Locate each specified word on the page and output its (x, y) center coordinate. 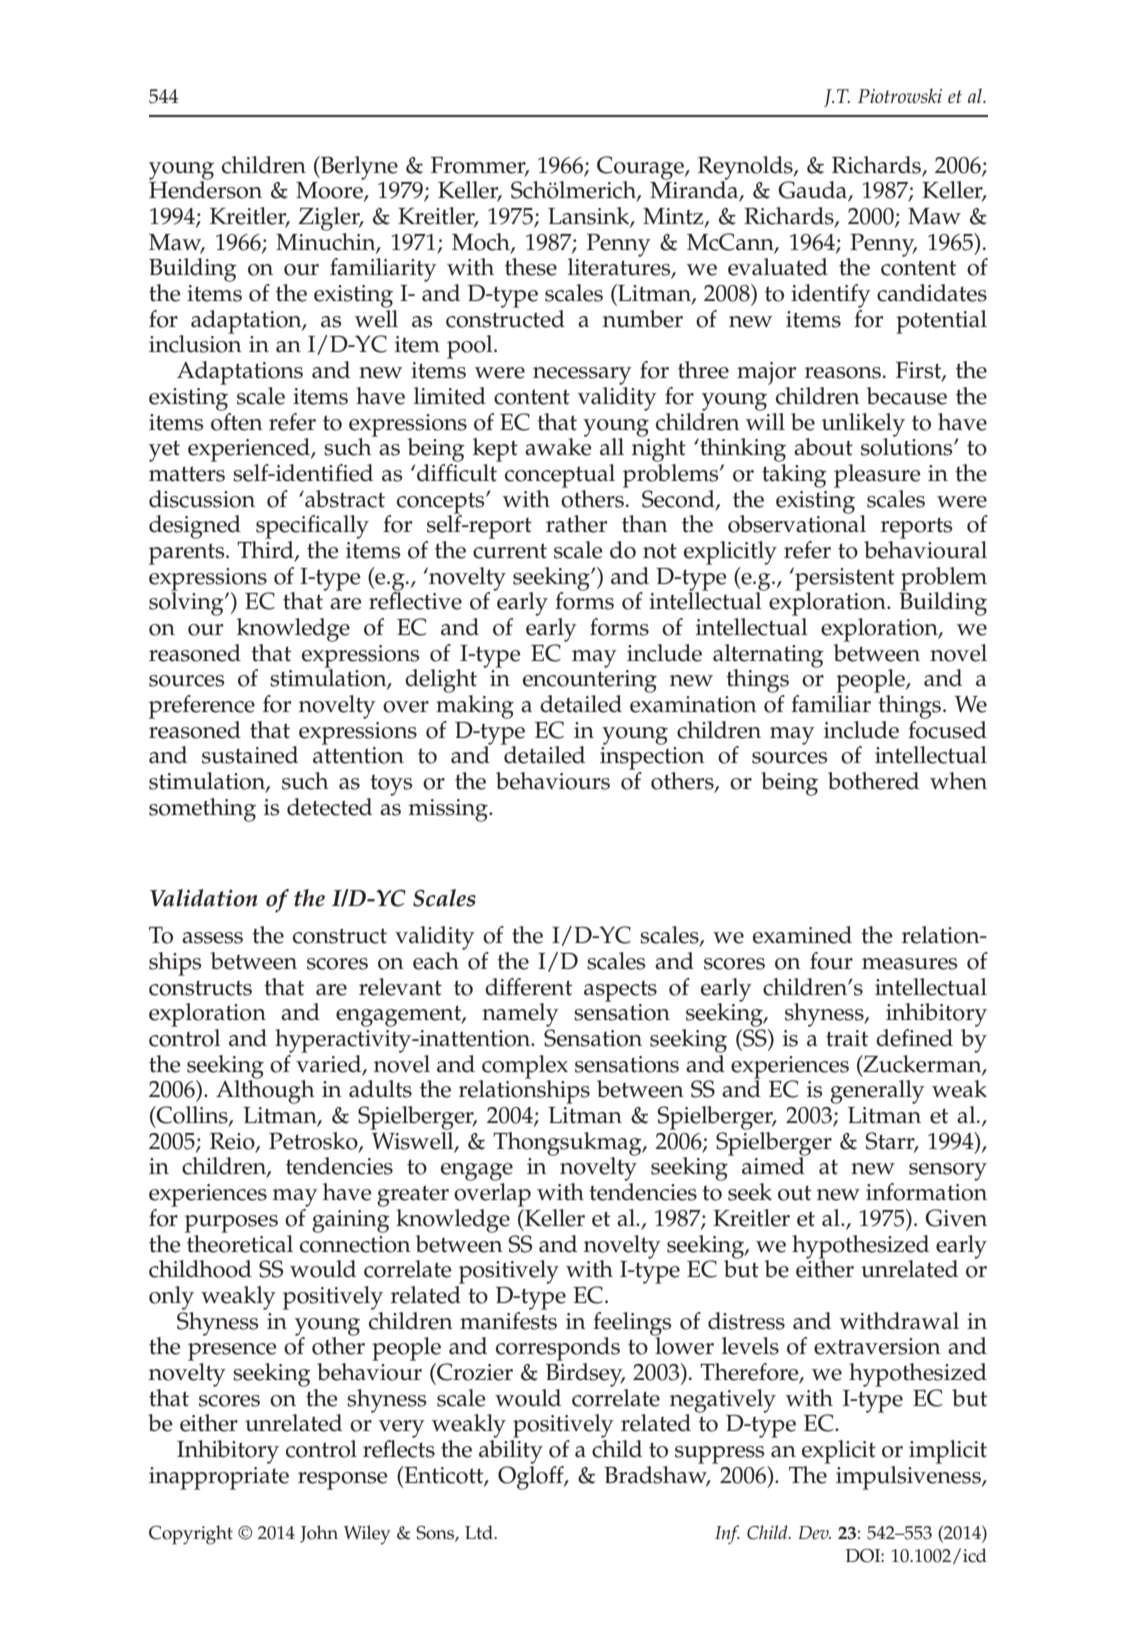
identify (831, 296)
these (531, 267)
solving (187, 603)
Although (265, 1091)
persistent (844, 580)
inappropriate (219, 1478)
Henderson (205, 189)
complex (524, 1068)
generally (877, 1092)
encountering (590, 683)
